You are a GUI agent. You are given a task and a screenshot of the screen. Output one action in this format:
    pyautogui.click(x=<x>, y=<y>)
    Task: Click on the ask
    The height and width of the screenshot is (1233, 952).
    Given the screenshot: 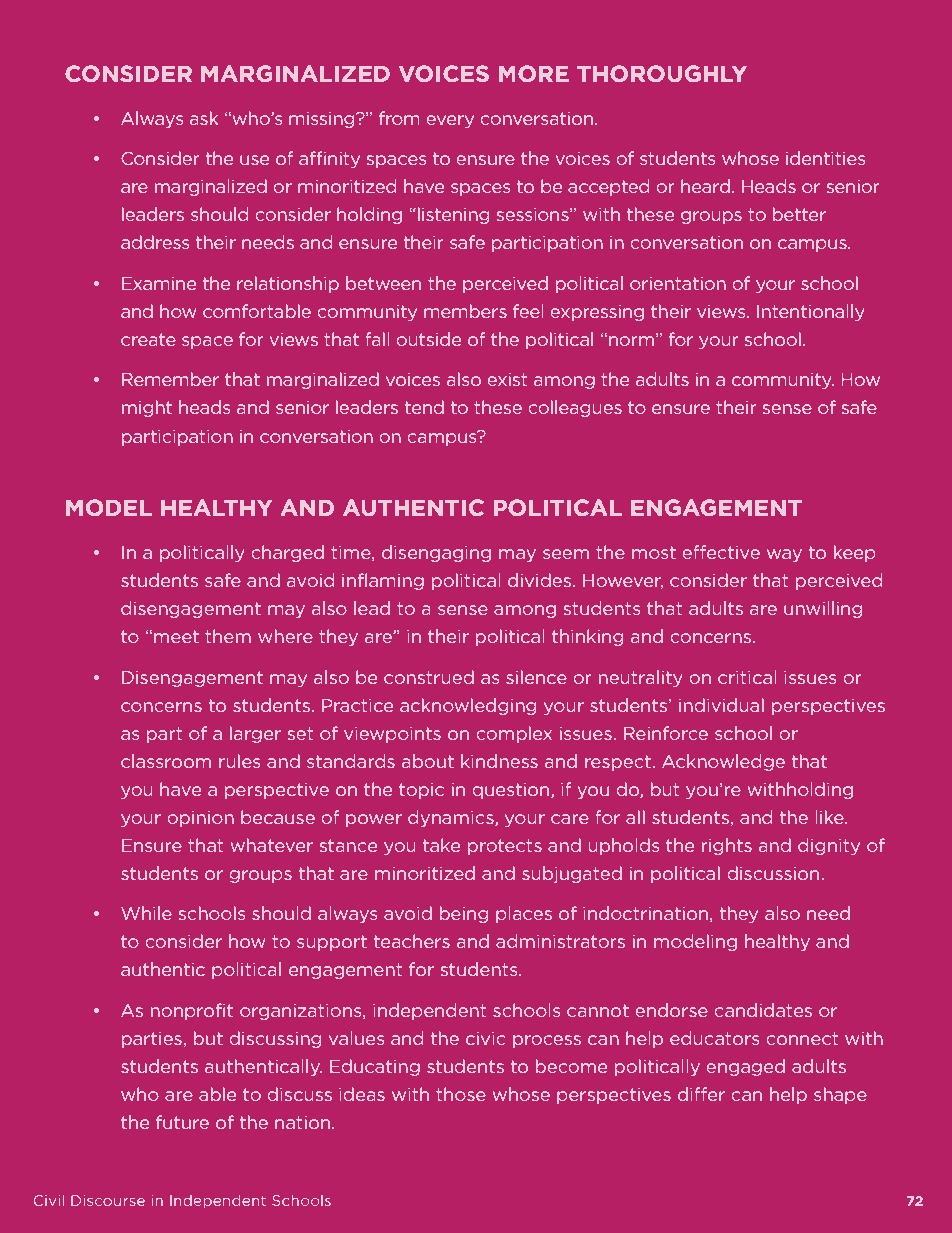 What is the action you would take?
    pyautogui.click(x=204, y=118)
